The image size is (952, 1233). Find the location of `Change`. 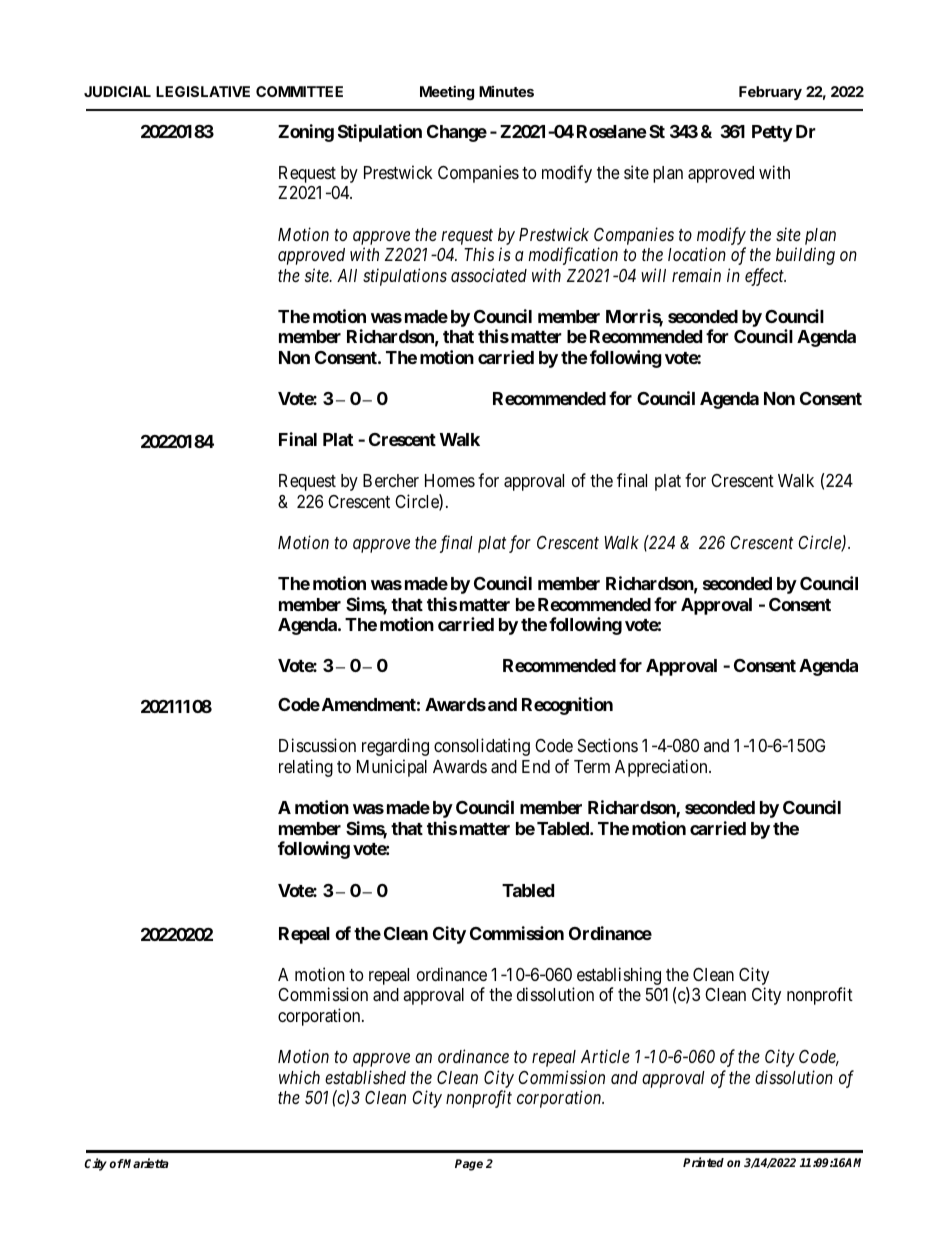

Change is located at coordinates (457, 133).
